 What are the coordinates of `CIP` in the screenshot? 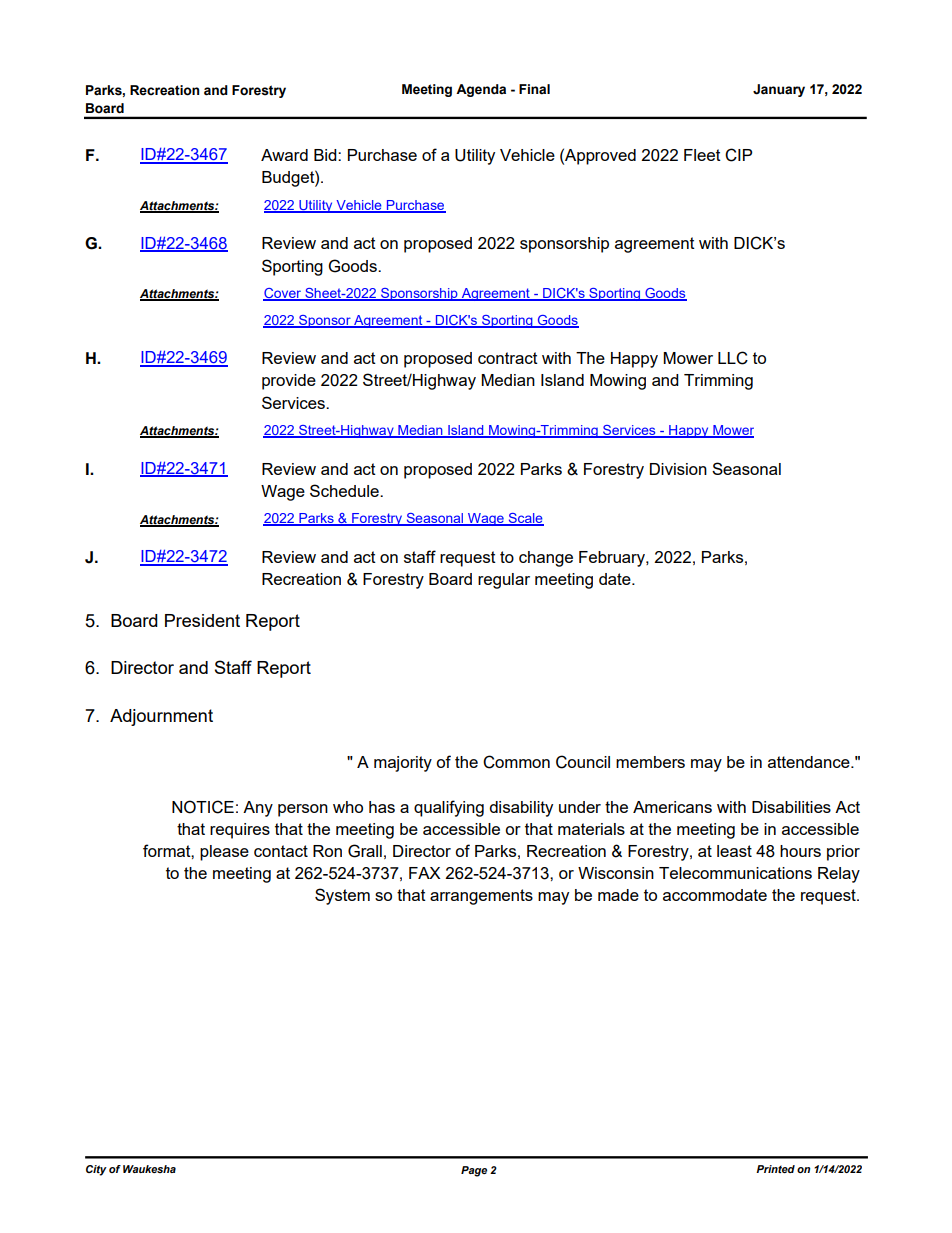 It's located at (738, 155).
